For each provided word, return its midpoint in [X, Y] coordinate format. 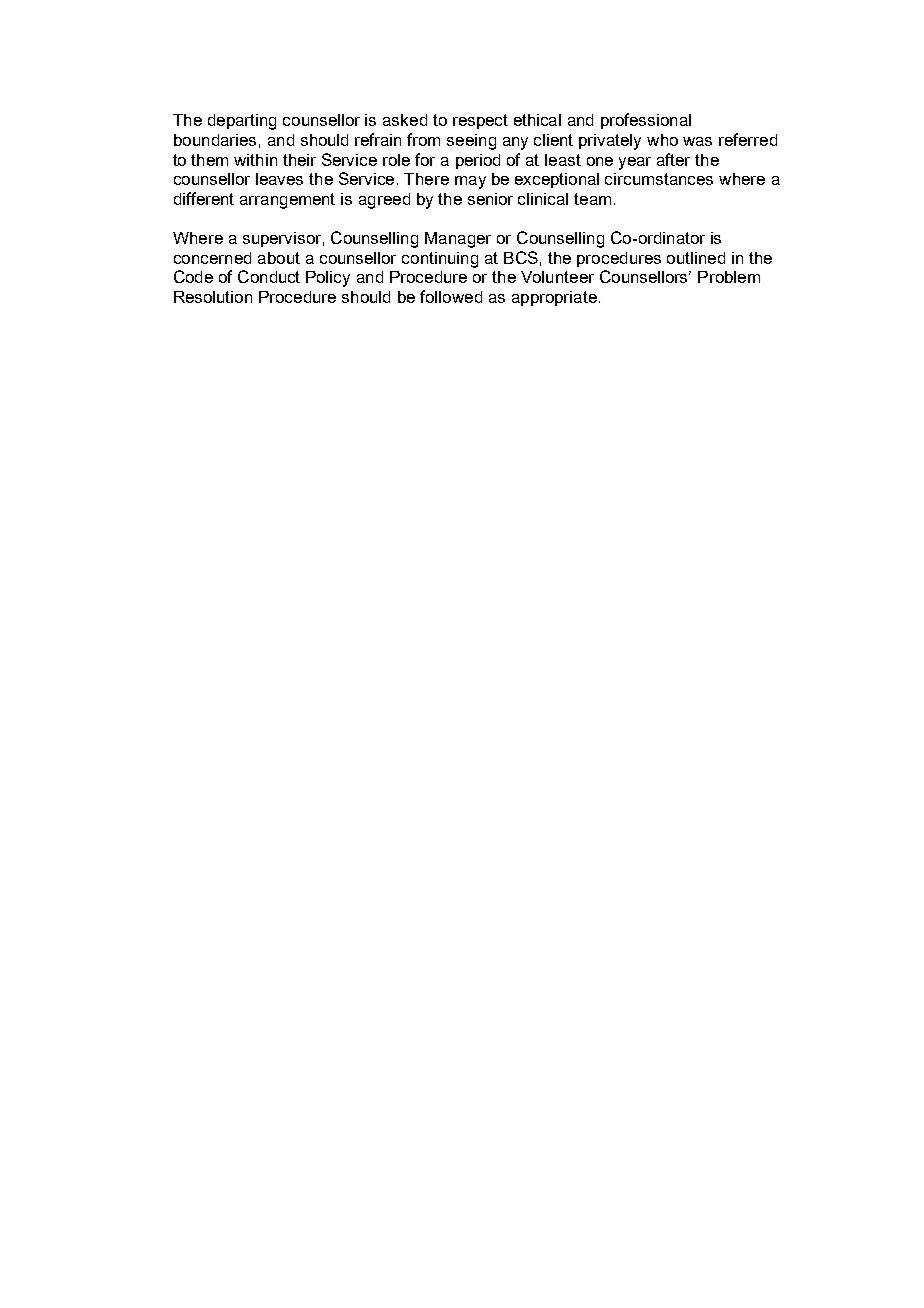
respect [480, 121]
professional [646, 121]
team [592, 199]
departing [242, 122]
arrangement [287, 201]
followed [451, 296]
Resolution [213, 297]
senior [490, 199]
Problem [729, 277]
